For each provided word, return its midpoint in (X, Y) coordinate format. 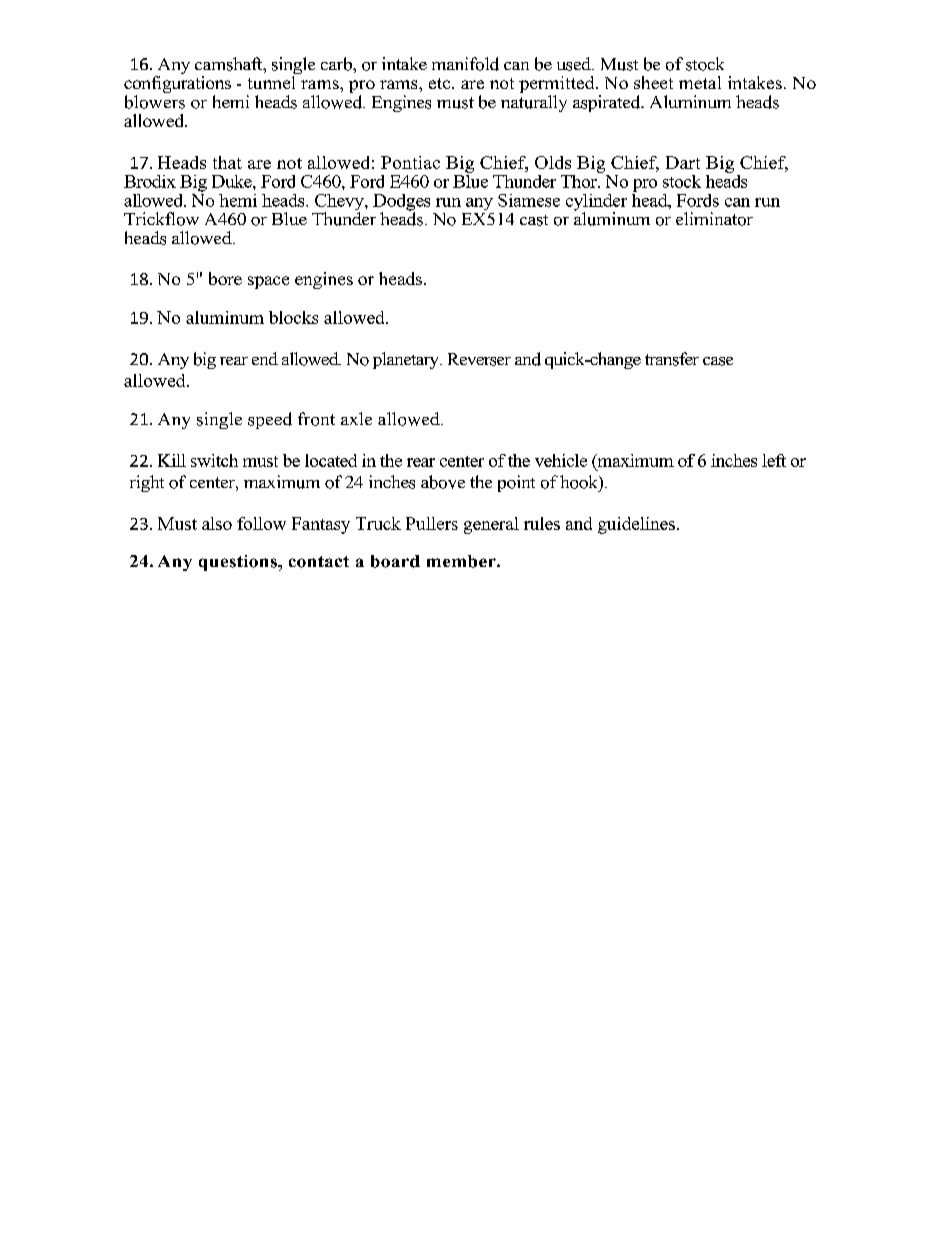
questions (239, 563)
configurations (177, 86)
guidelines (636, 525)
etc (441, 83)
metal (700, 82)
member (462, 561)
